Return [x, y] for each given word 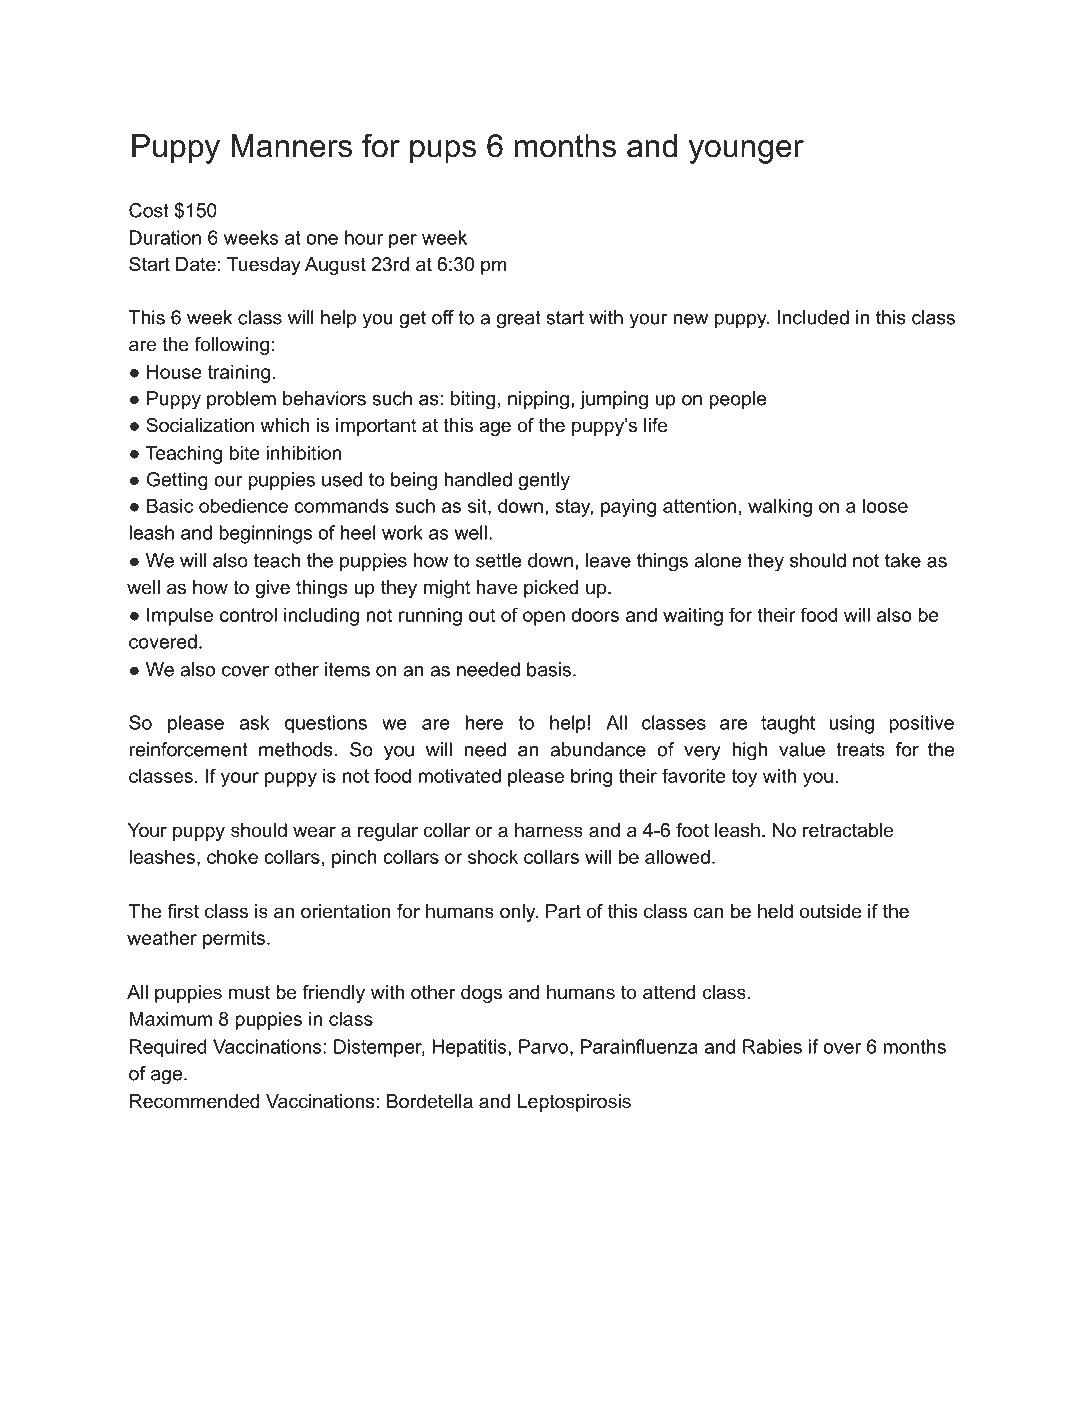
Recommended [194, 1101]
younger [746, 152]
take [903, 560]
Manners [291, 146]
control [248, 614]
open [544, 618]
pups [443, 152]
